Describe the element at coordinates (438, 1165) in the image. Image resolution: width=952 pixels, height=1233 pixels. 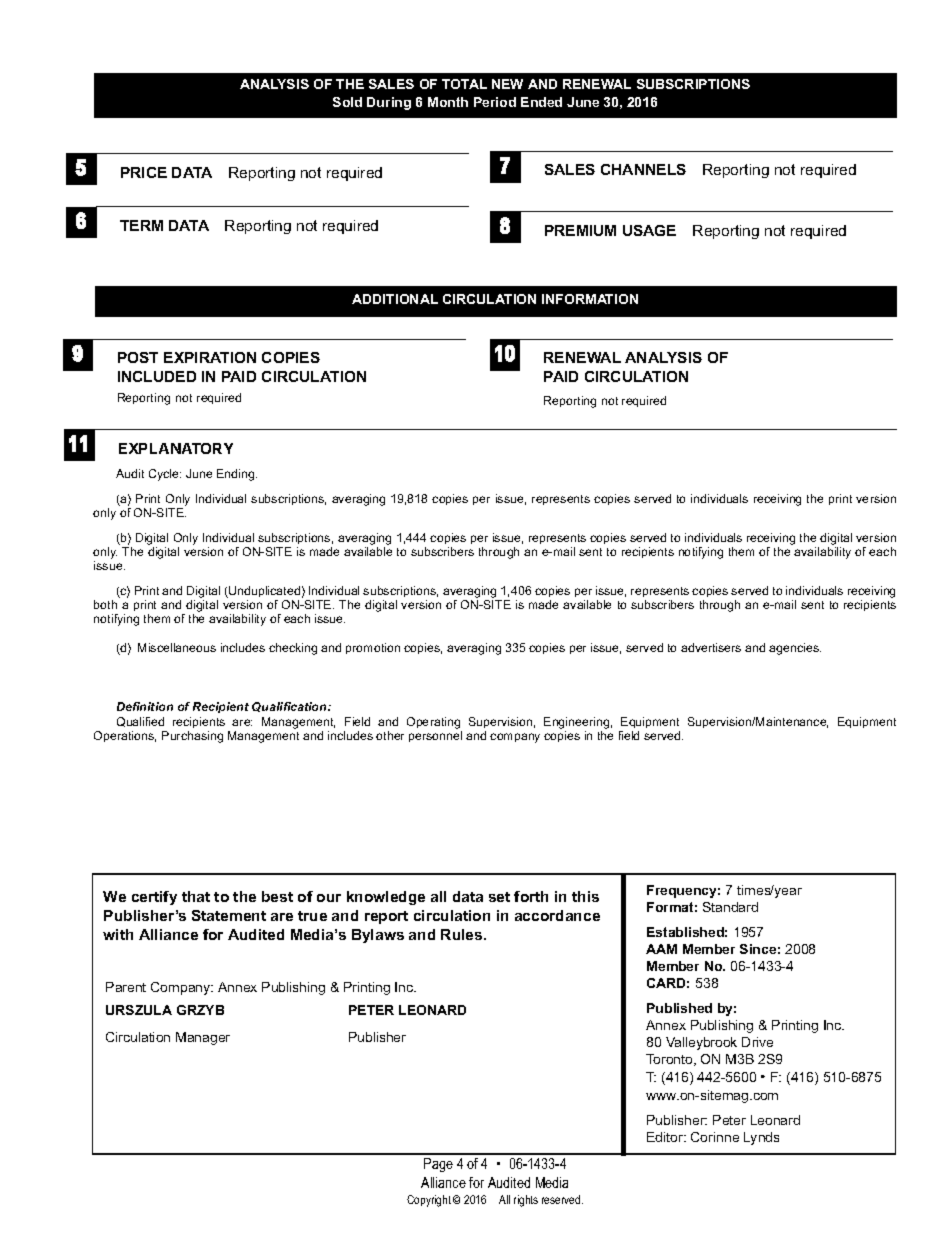
I see `Page` at that location.
